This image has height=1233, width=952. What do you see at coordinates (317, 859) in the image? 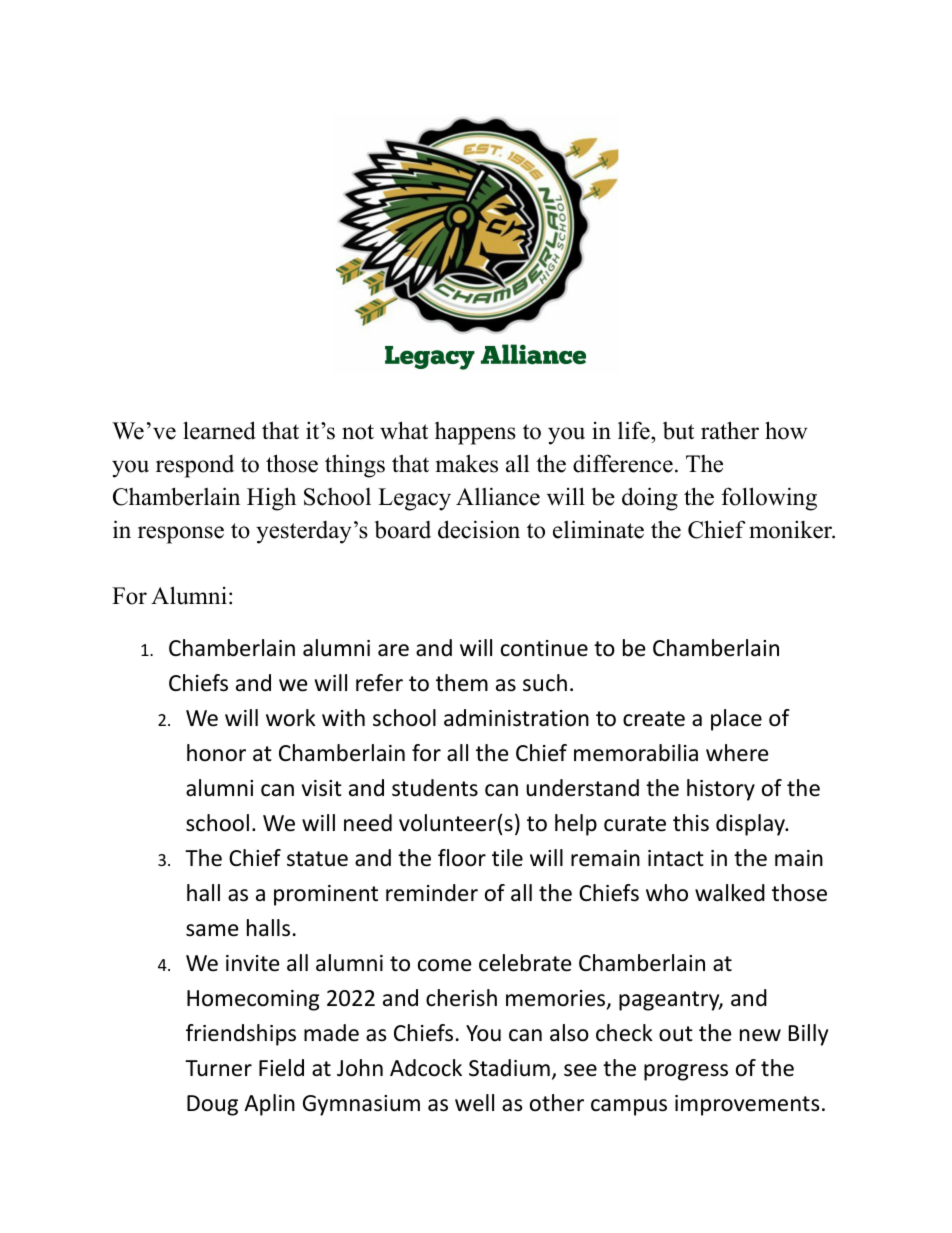
I see `statue` at bounding box center [317, 859].
